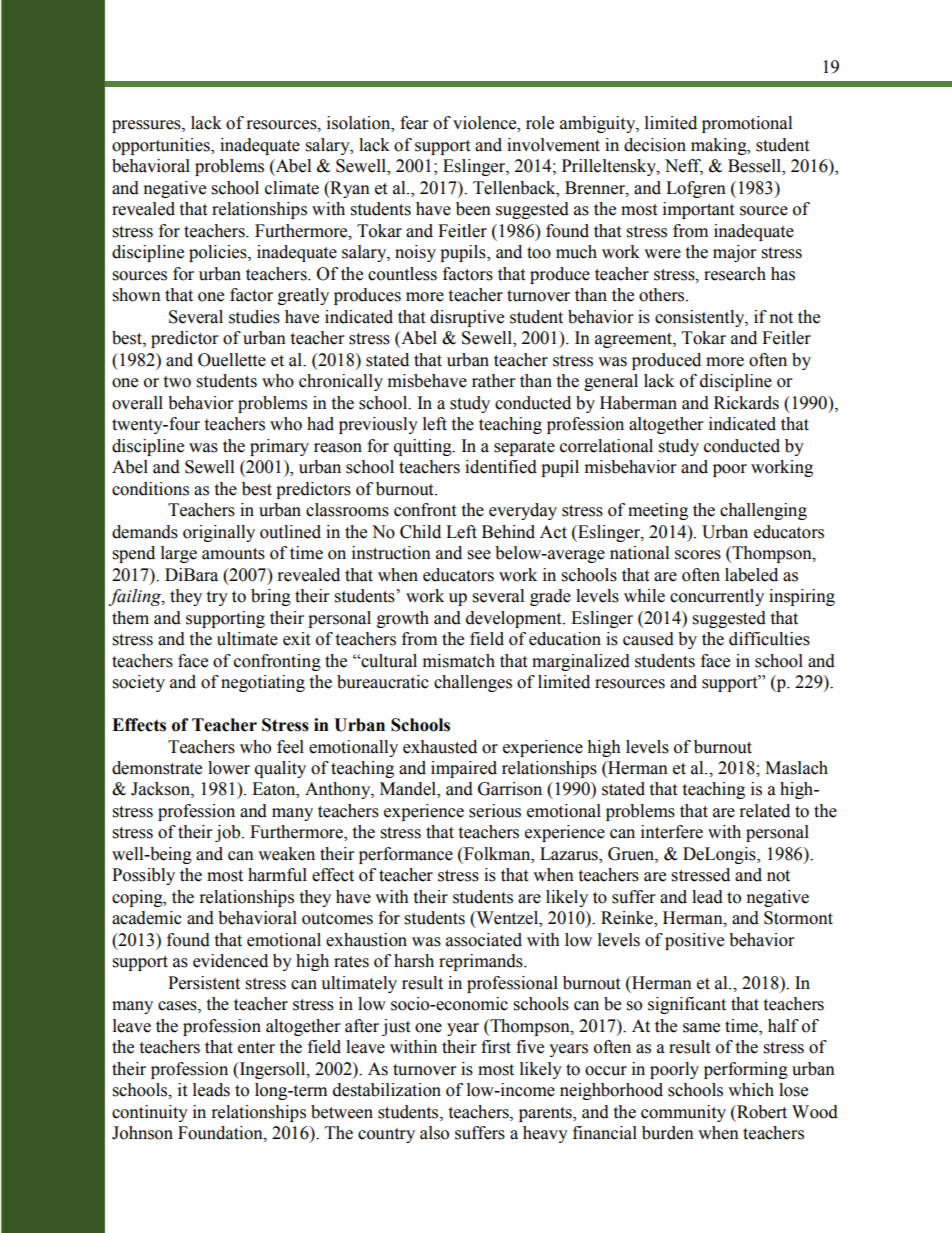  What do you see at coordinates (434, 1133) in the page?
I see `also` at bounding box center [434, 1133].
